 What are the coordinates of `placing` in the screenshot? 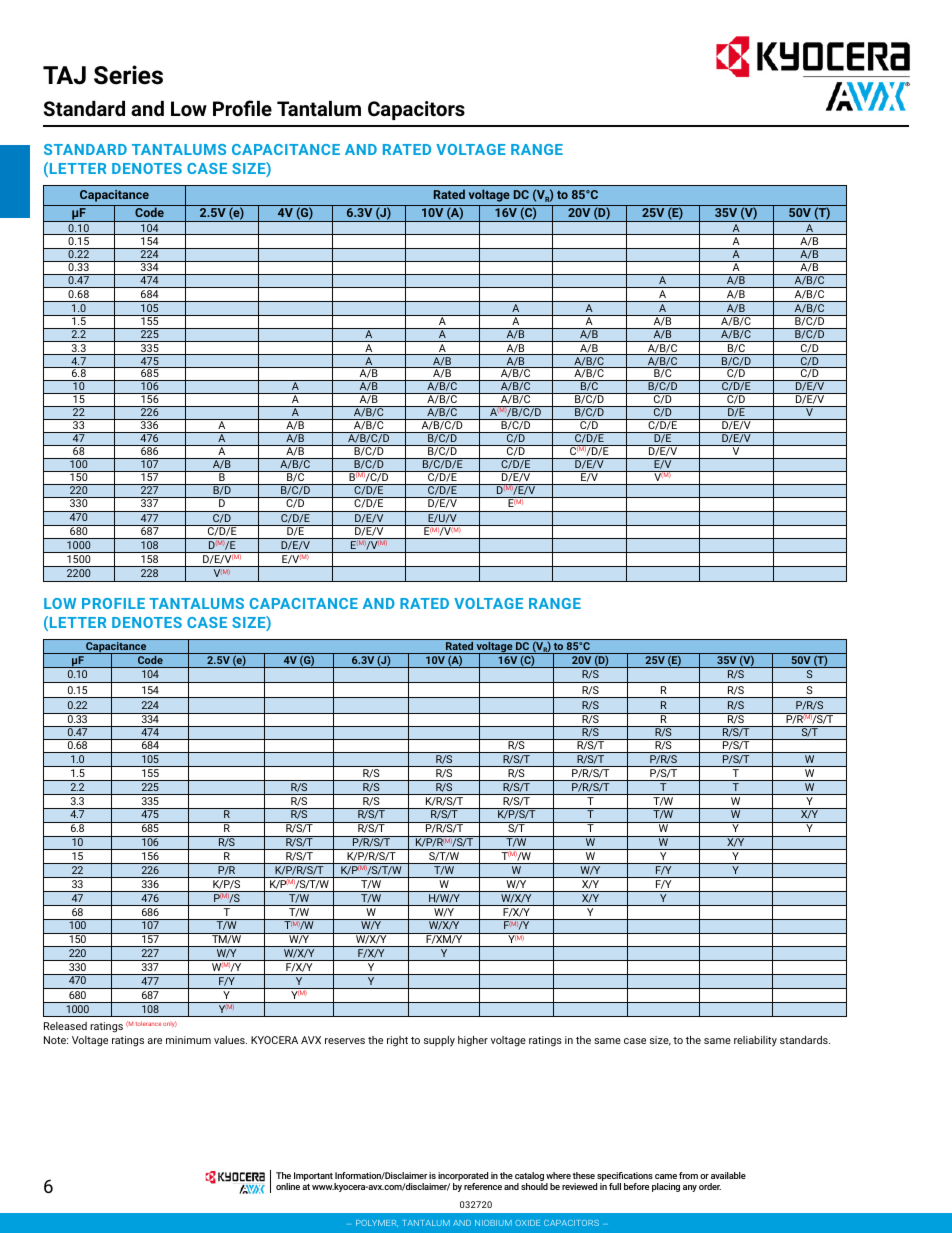 It's located at (666, 1187).
